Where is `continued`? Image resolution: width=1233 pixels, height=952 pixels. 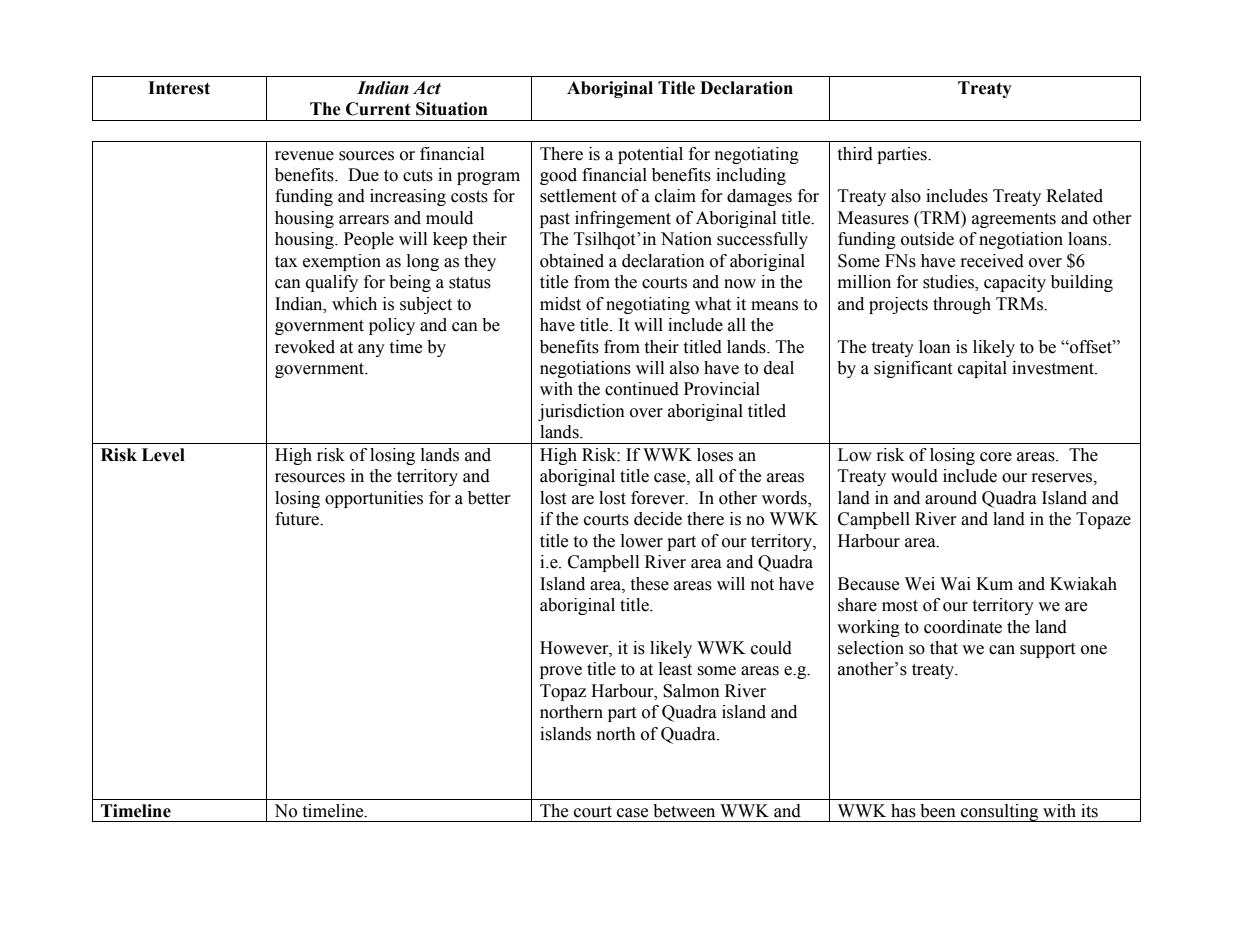 continued is located at coordinates (642, 389).
